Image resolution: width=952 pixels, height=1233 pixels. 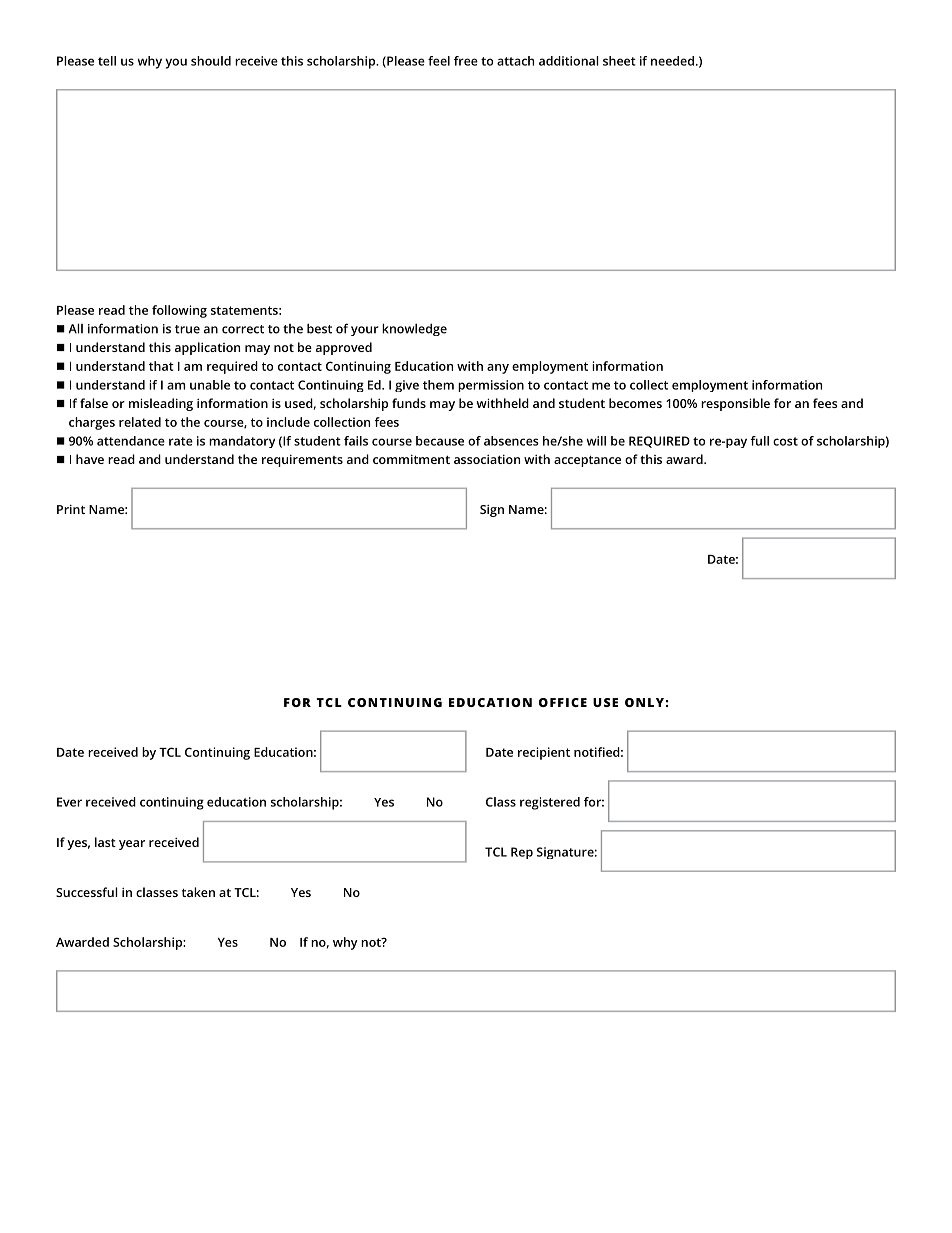 I want to click on year, so click(x=132, y=845).
